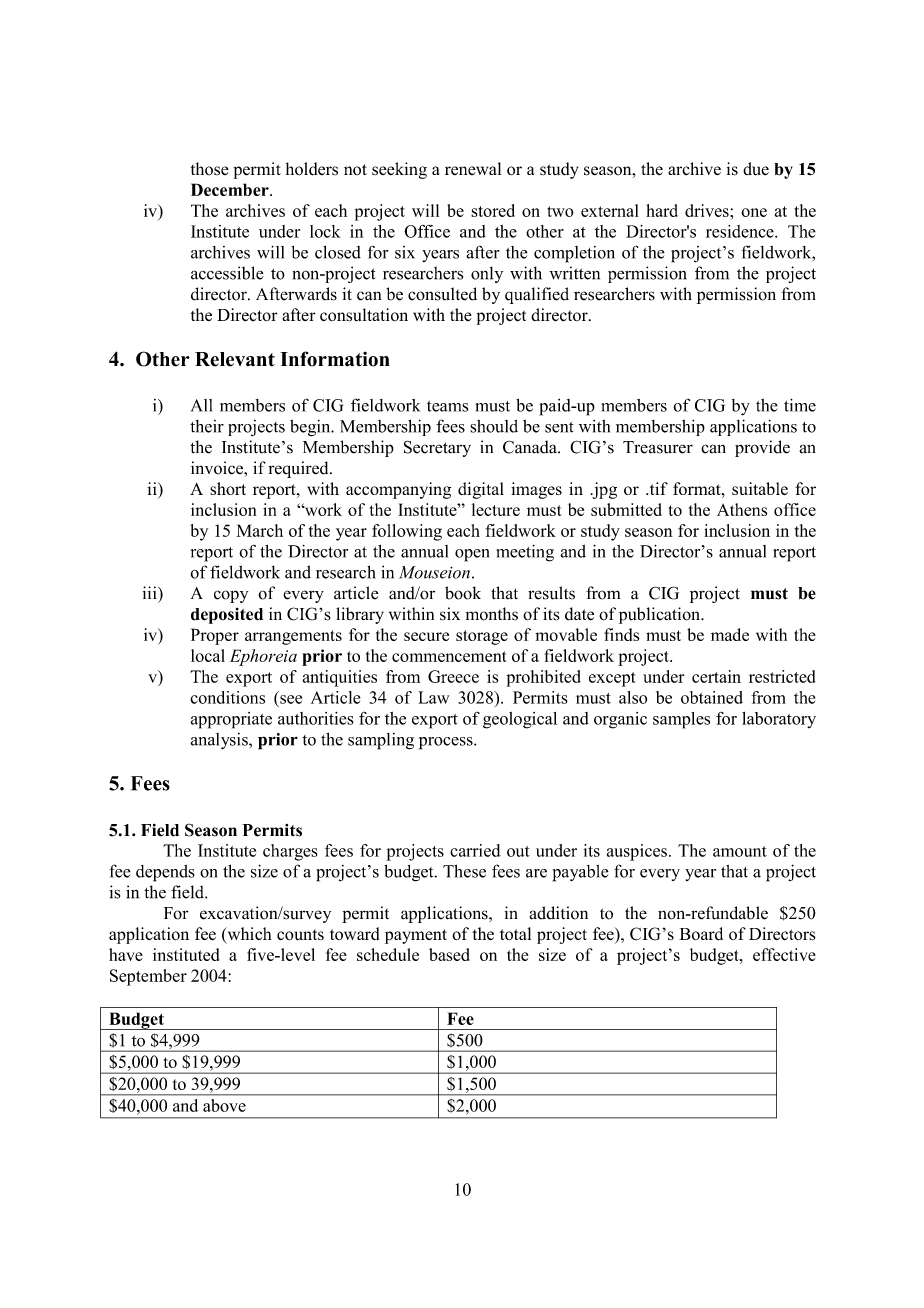 This screenshot has width=924, height=1308. Describe the element at coordinates (740, 851) in the screenshot. I see `amount` at that location.
